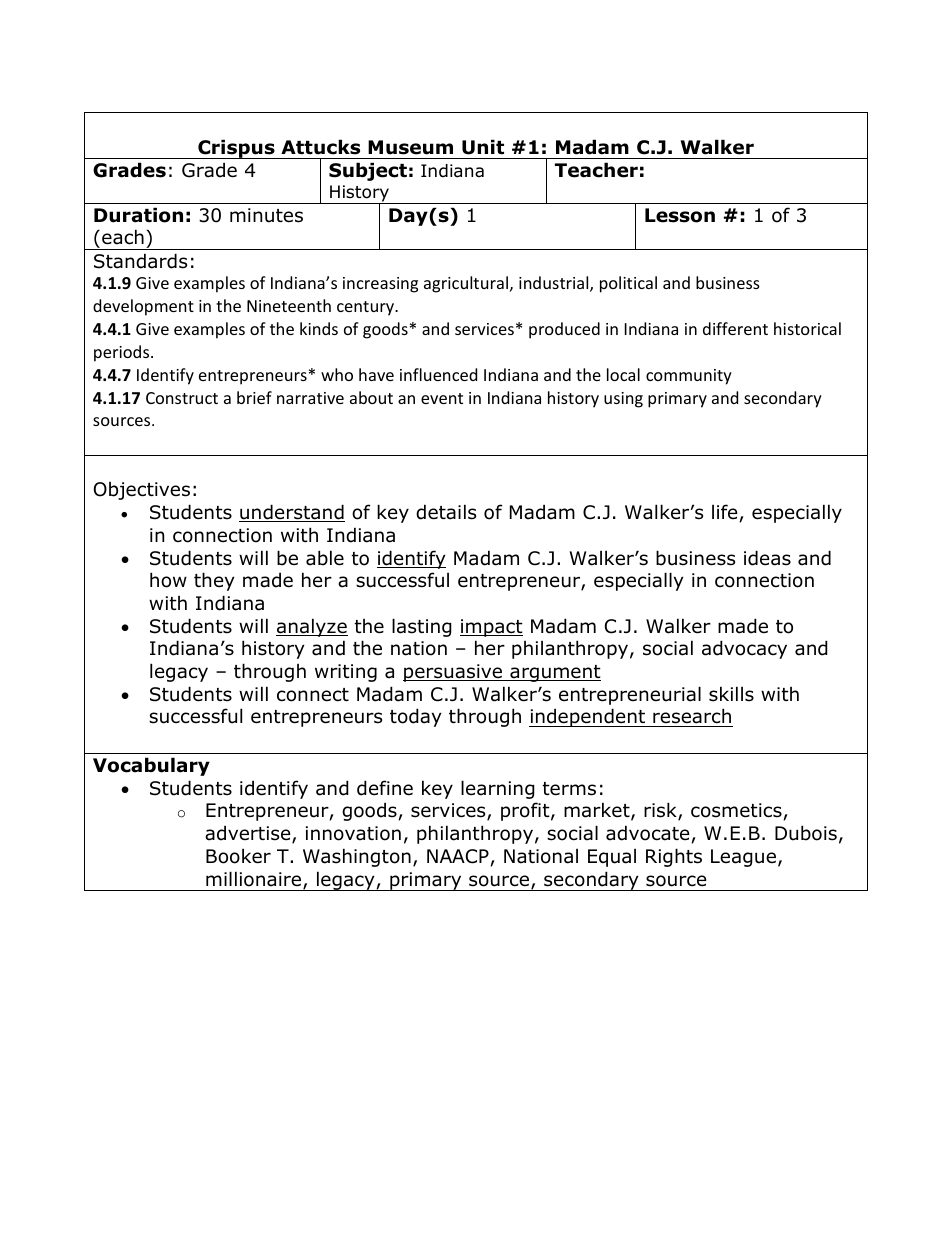 The height and width of the image is (1233, 952). What do you see at coordinates (142, 491) in the image?
I see `Objectives` at bounding box center [142, 491].
